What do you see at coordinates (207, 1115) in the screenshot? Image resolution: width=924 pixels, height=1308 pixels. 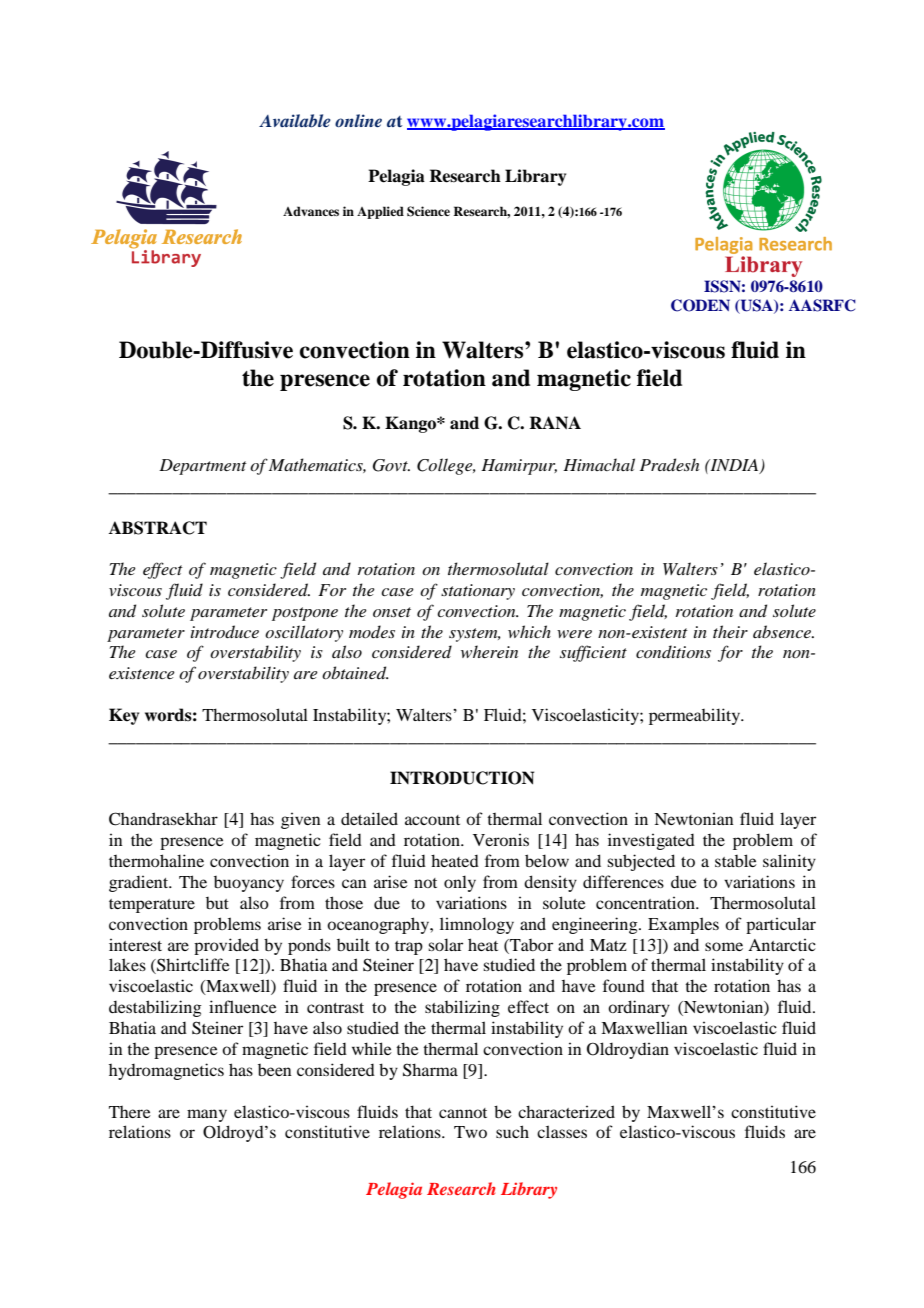 I see `many` at bounding box center [207, 1115].
